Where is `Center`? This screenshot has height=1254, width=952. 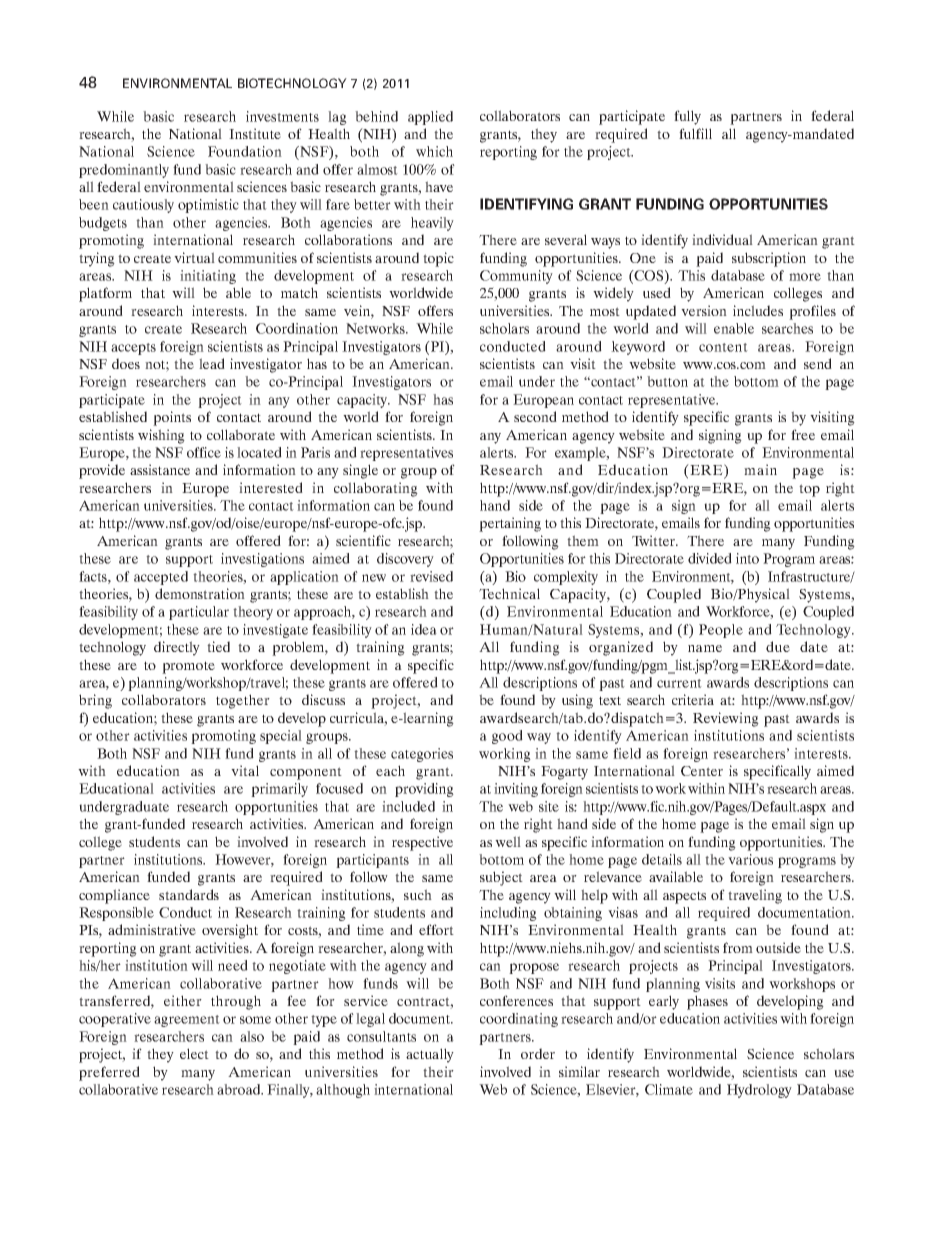
Center is located at coordinates (702, 771).
